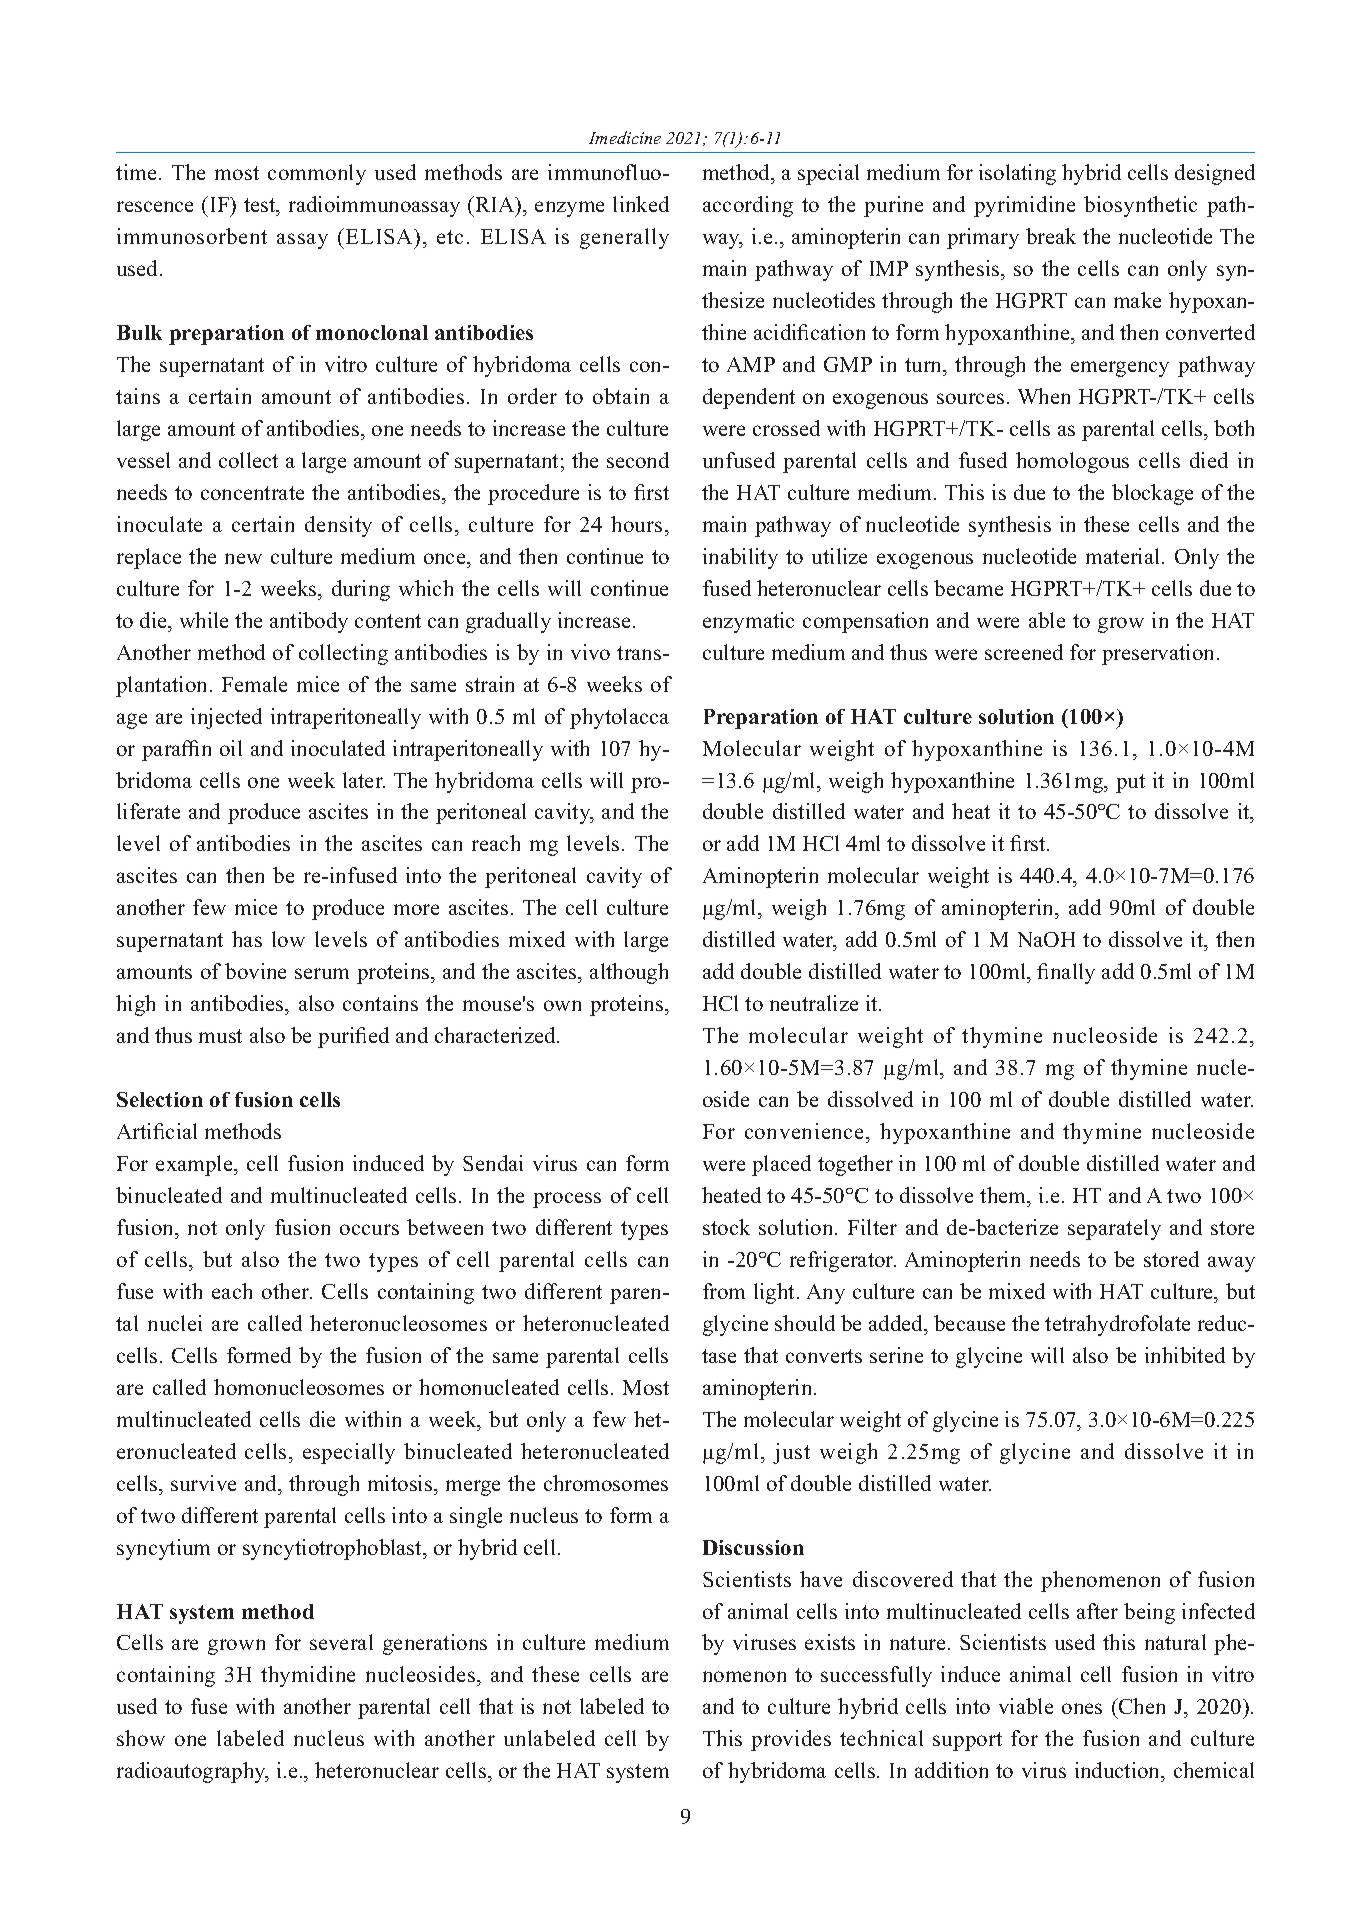 This page has height=1922, width=1359. What do you see at coordinates (1140, 206) in the page?
I see `biosynthetic` at bounding box center [1140, 206].
